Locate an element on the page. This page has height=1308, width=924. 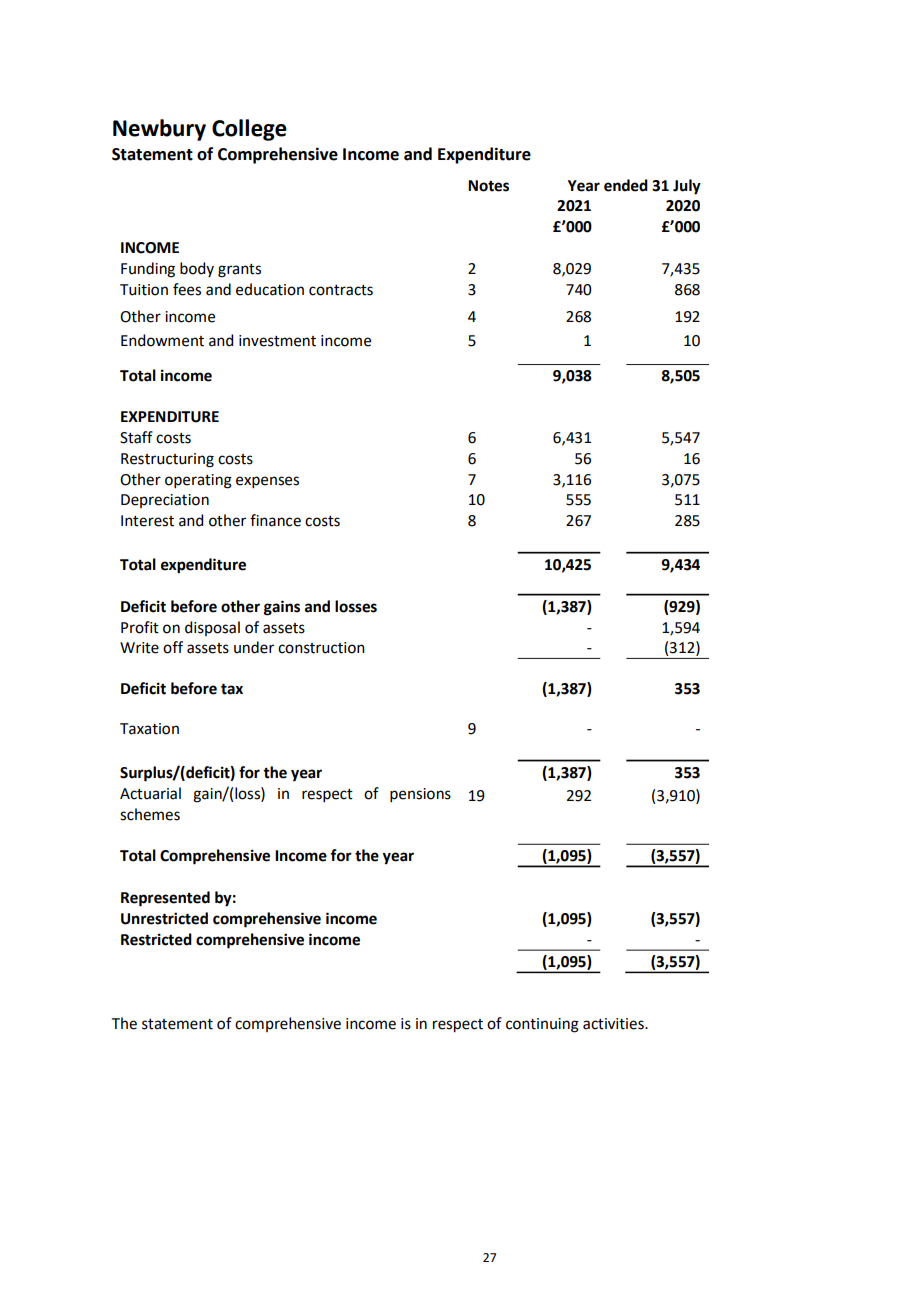
ended is located at coordinates (626, 185).
